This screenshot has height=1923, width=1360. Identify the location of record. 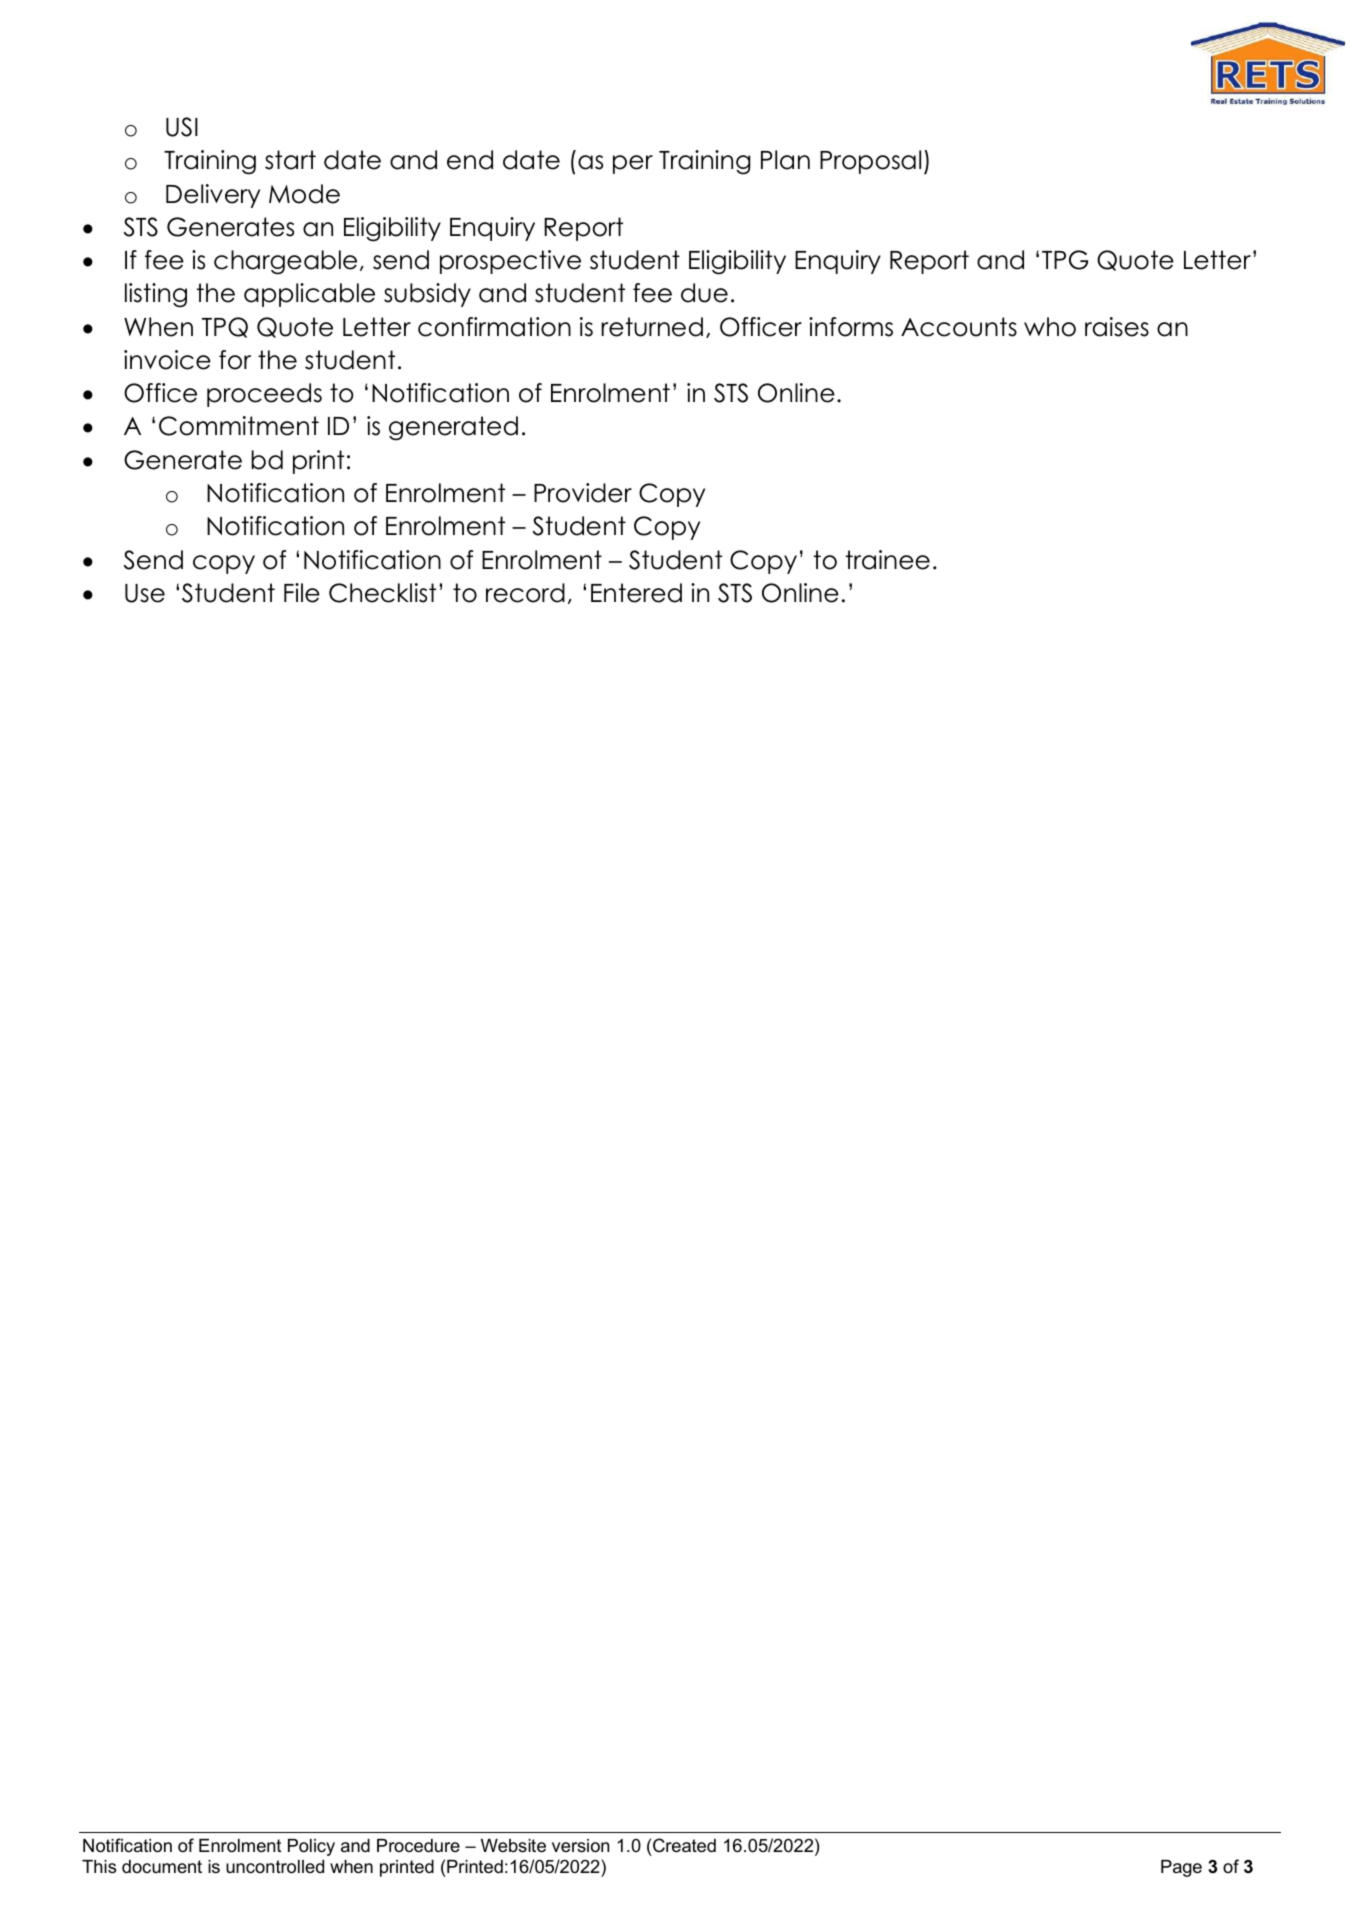
(525, 593).
